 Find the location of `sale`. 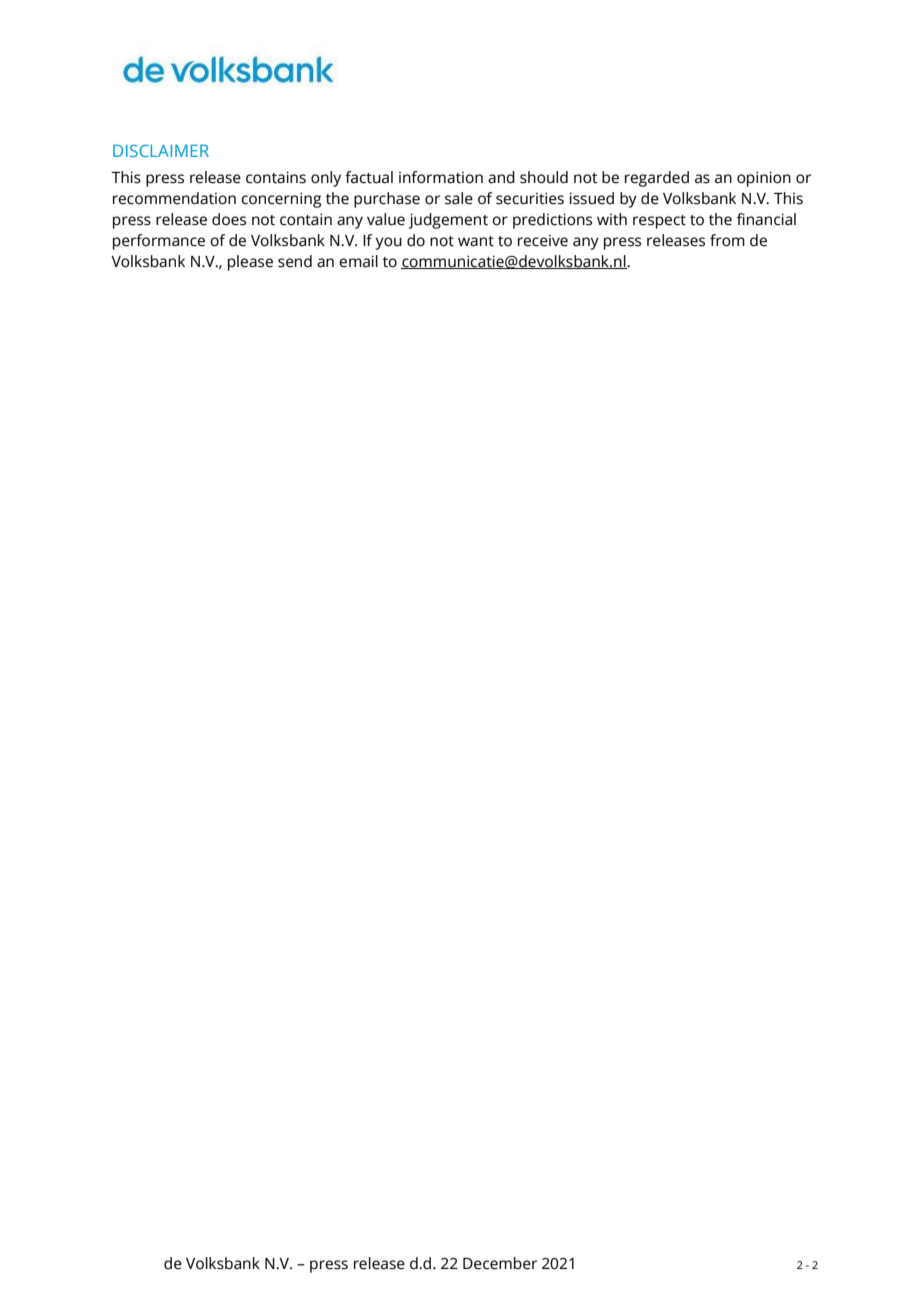

sale is located at coordinates (459, 198).
